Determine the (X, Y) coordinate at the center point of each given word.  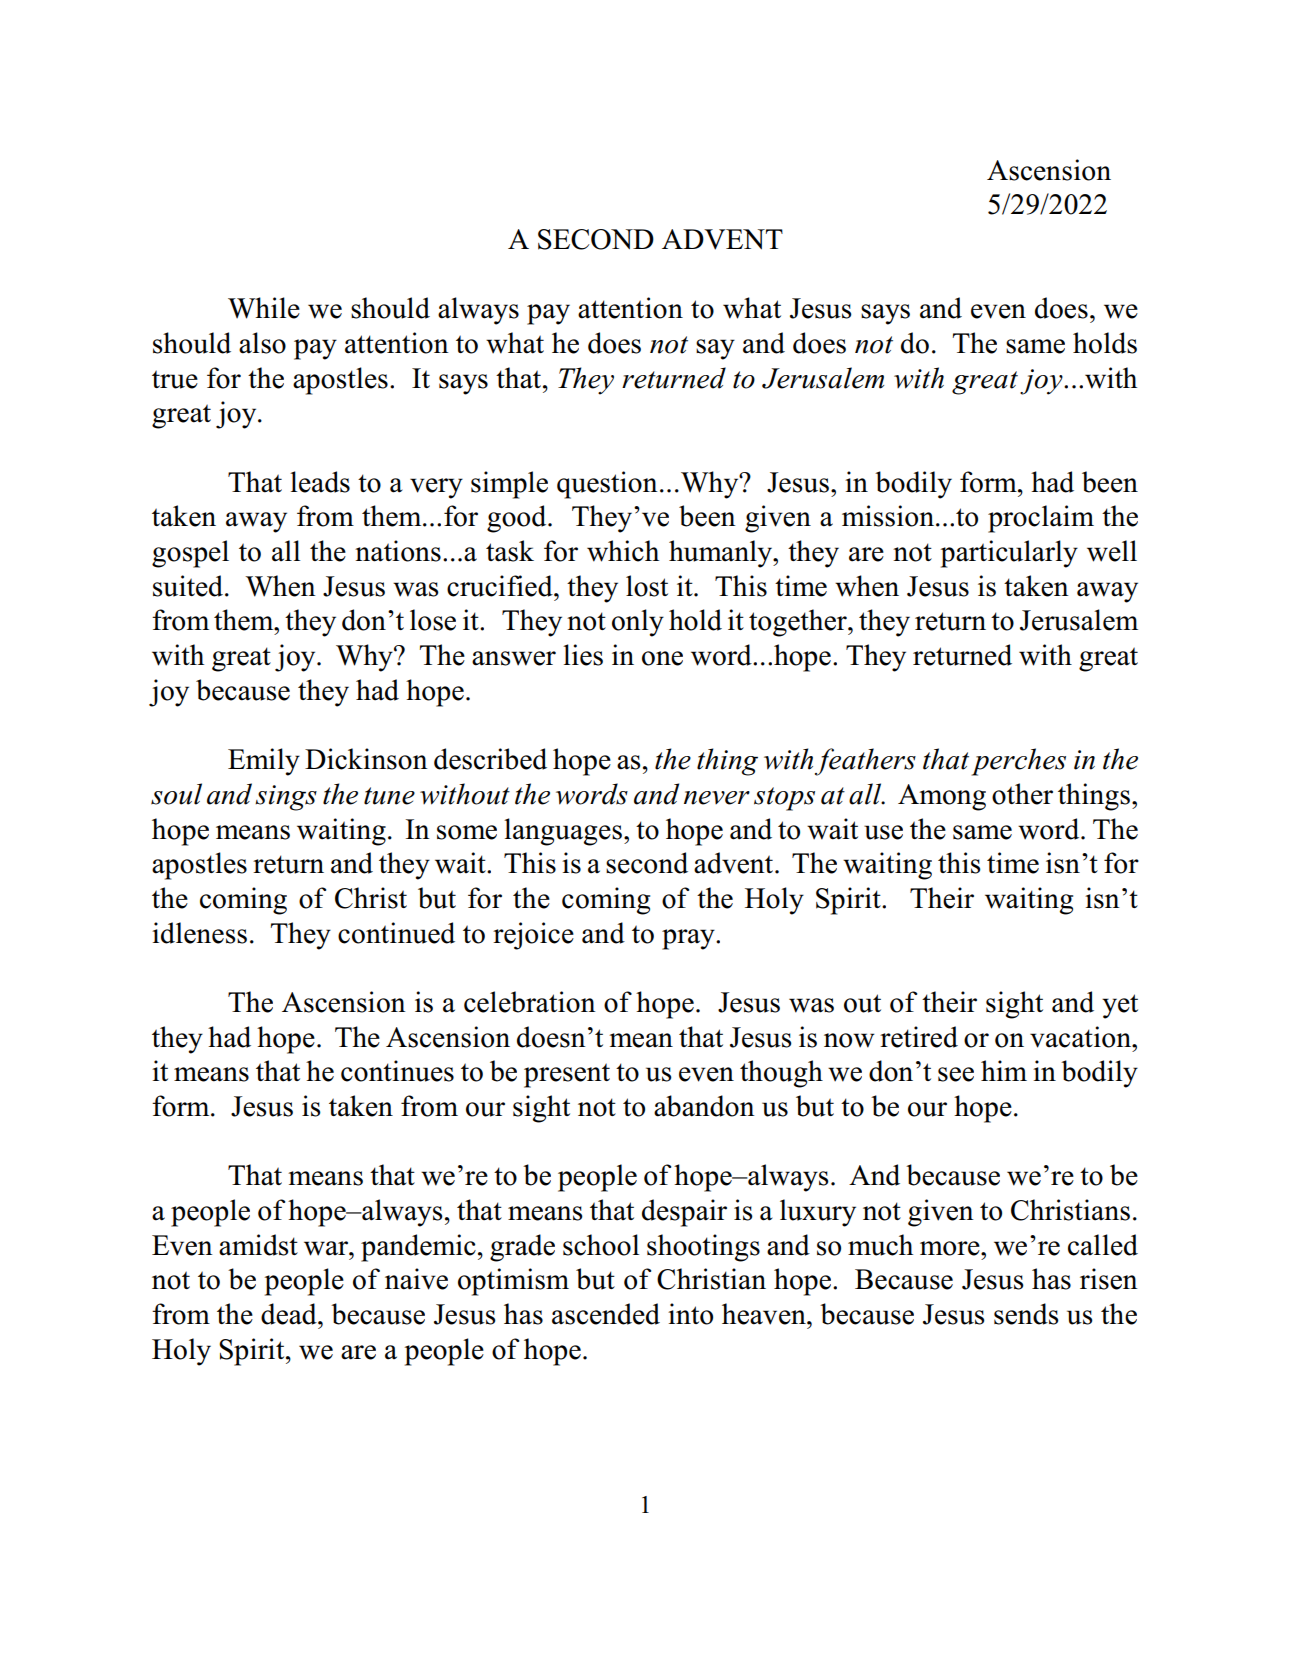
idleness (199, 933)
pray (689, 939)
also (262, 343)
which (623, 551)
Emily (264, 762)
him (1004, 1070)
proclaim (1041, 519)
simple (509, 485)
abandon (704, 1106)
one (662, 658)
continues (397, 1071)
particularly (1009, 554)
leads (320, 482)
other (1022, 794)
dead (290, 1314)
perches (1018, 762)
